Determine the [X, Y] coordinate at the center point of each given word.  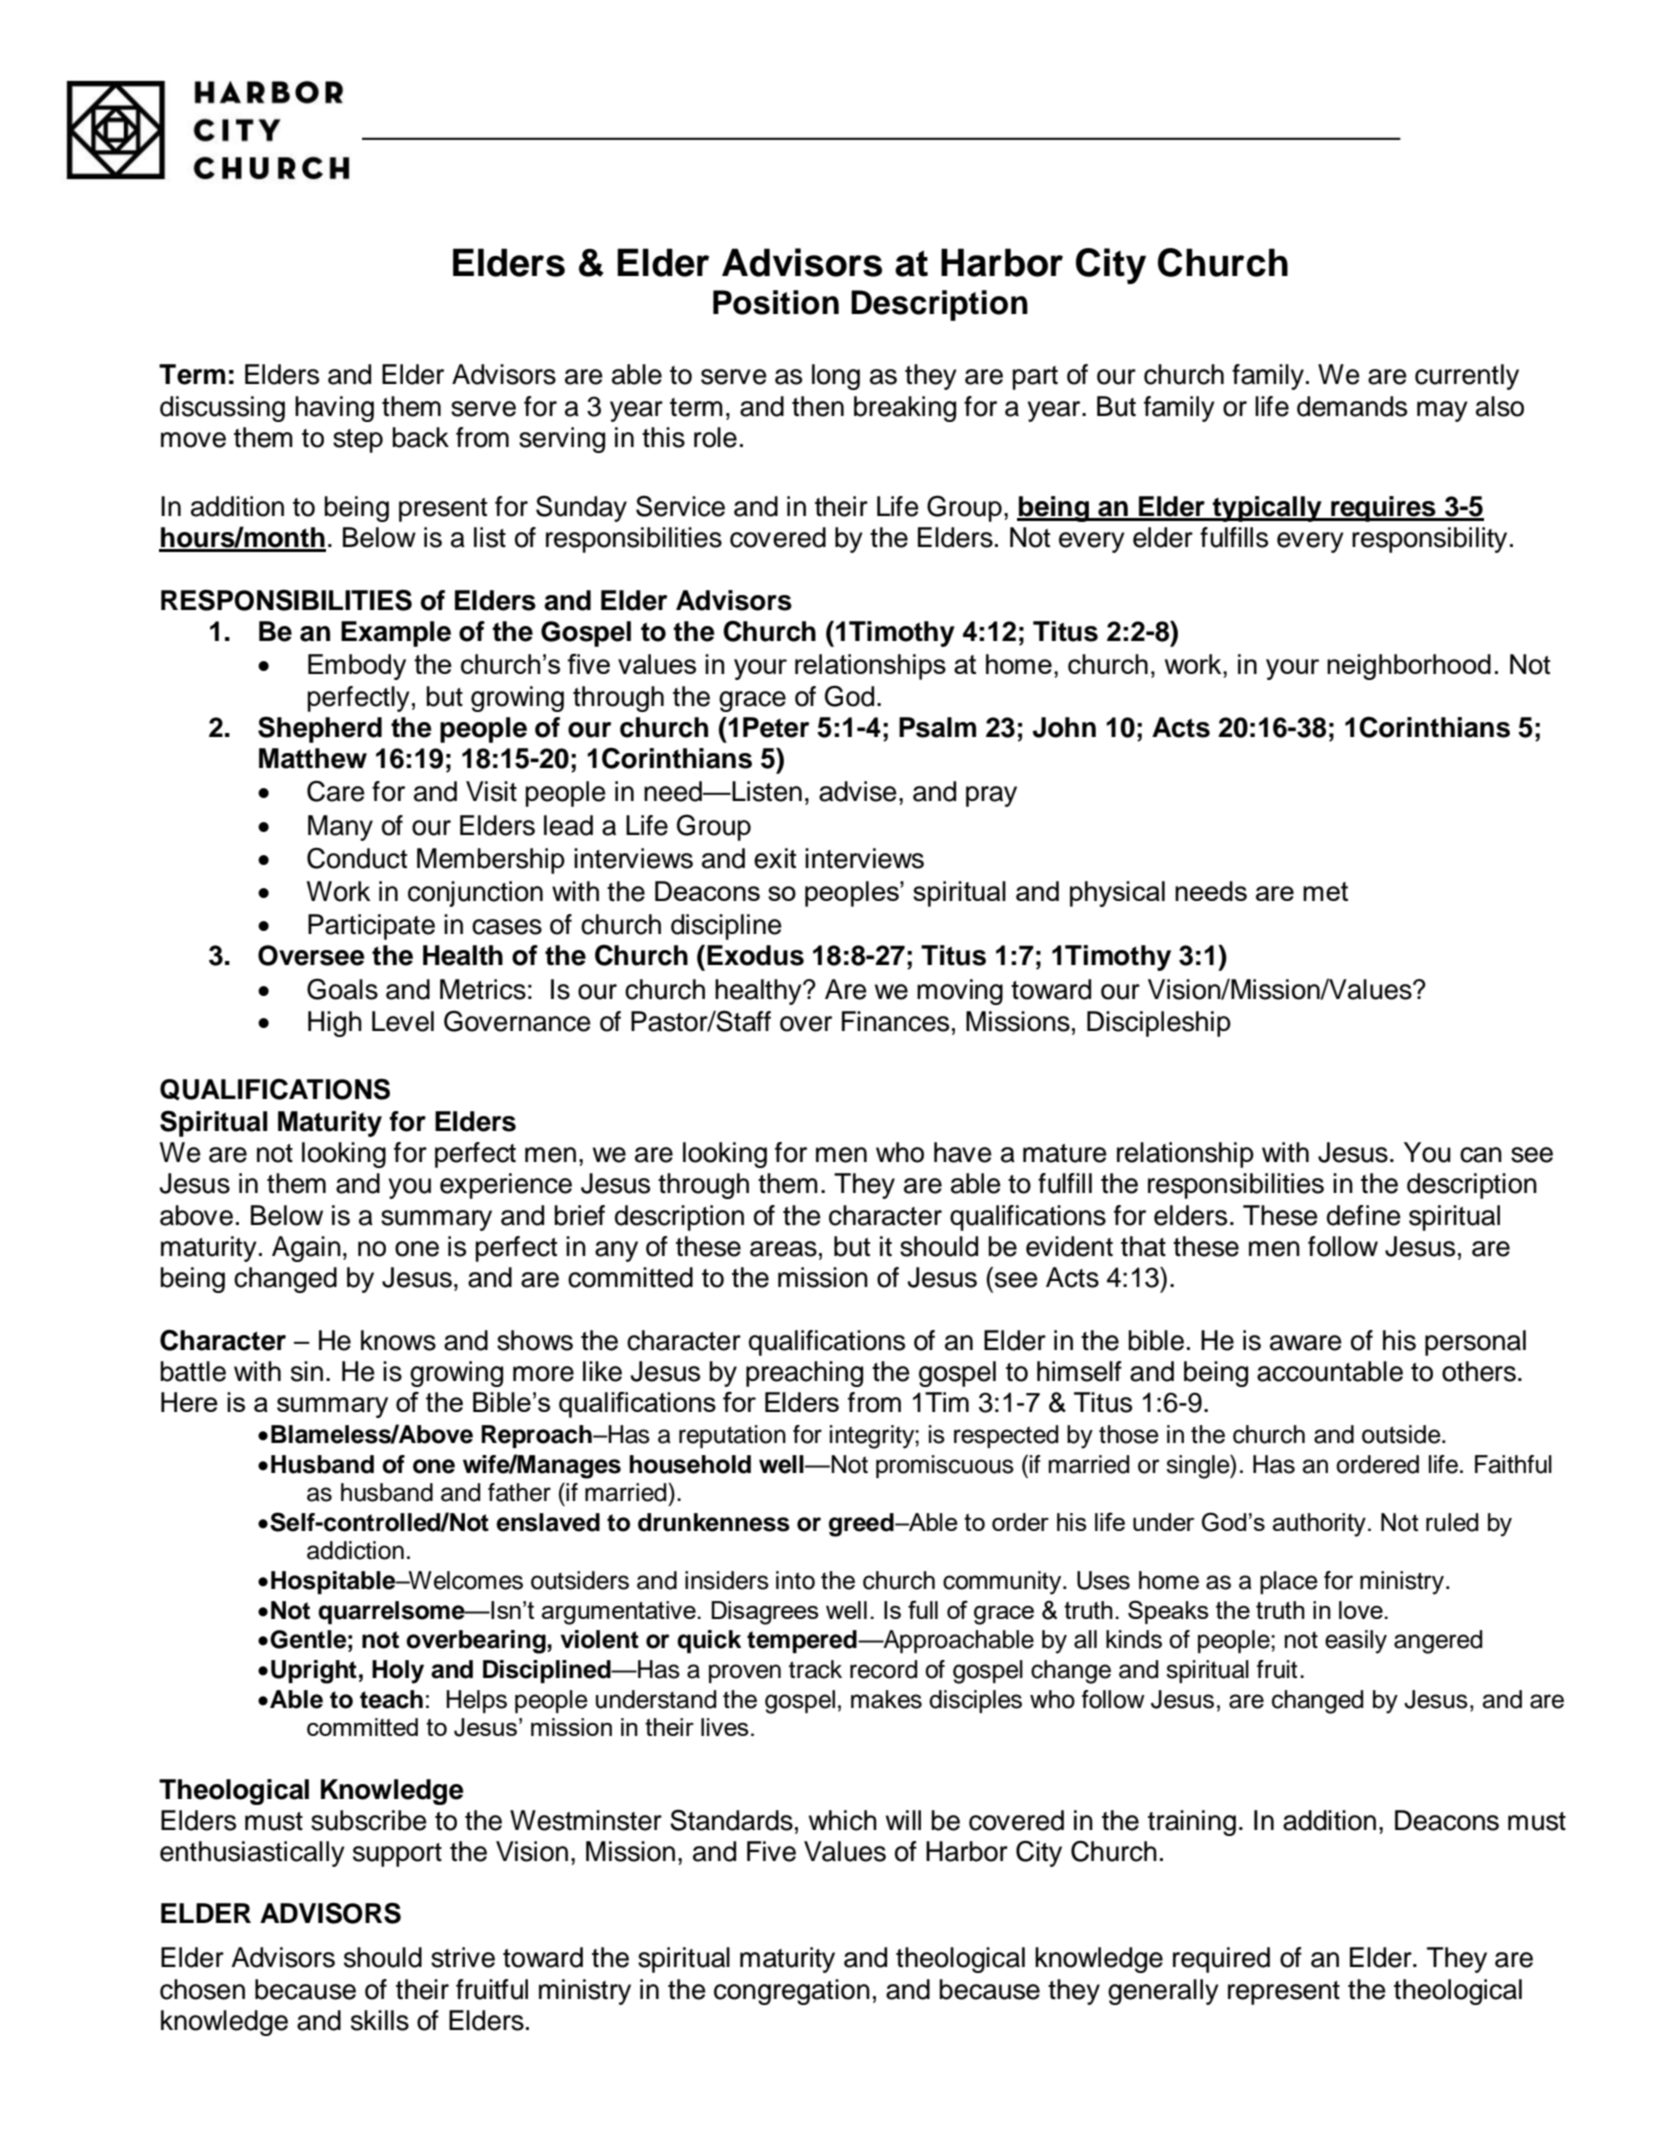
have [963, 1152]
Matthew [313, 758]
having [334, 409]
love [1362, 1610]
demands [1352, 406]
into [795, 1580]
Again [306, 1249]
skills [380, 2020]
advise [858, 791]
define [1364, 1215]
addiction [355, 1550]
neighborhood [1409, 667]
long [836, 377]
